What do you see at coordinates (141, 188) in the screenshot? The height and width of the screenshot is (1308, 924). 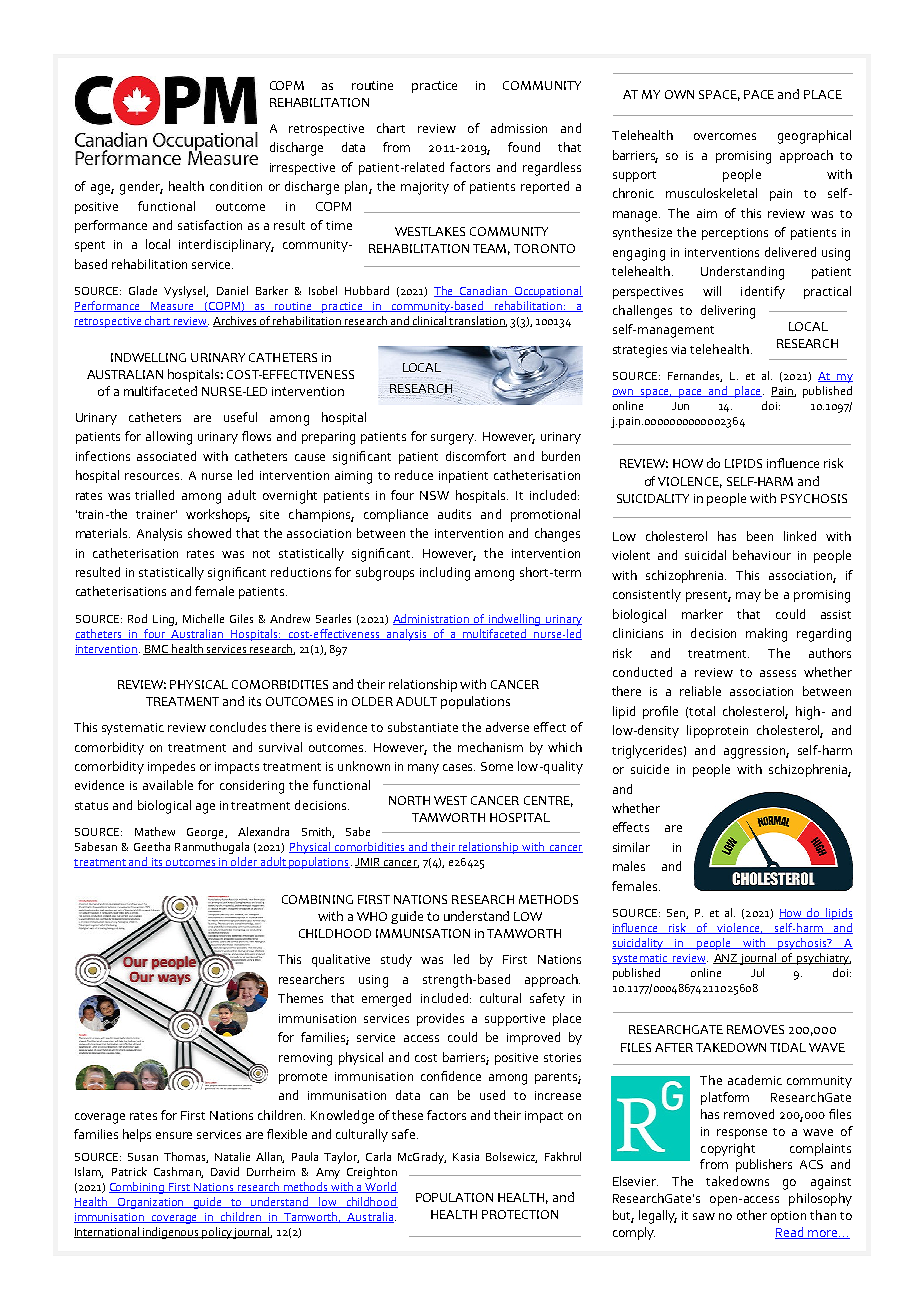 I see `gender` at bounding box center [141, 188].
